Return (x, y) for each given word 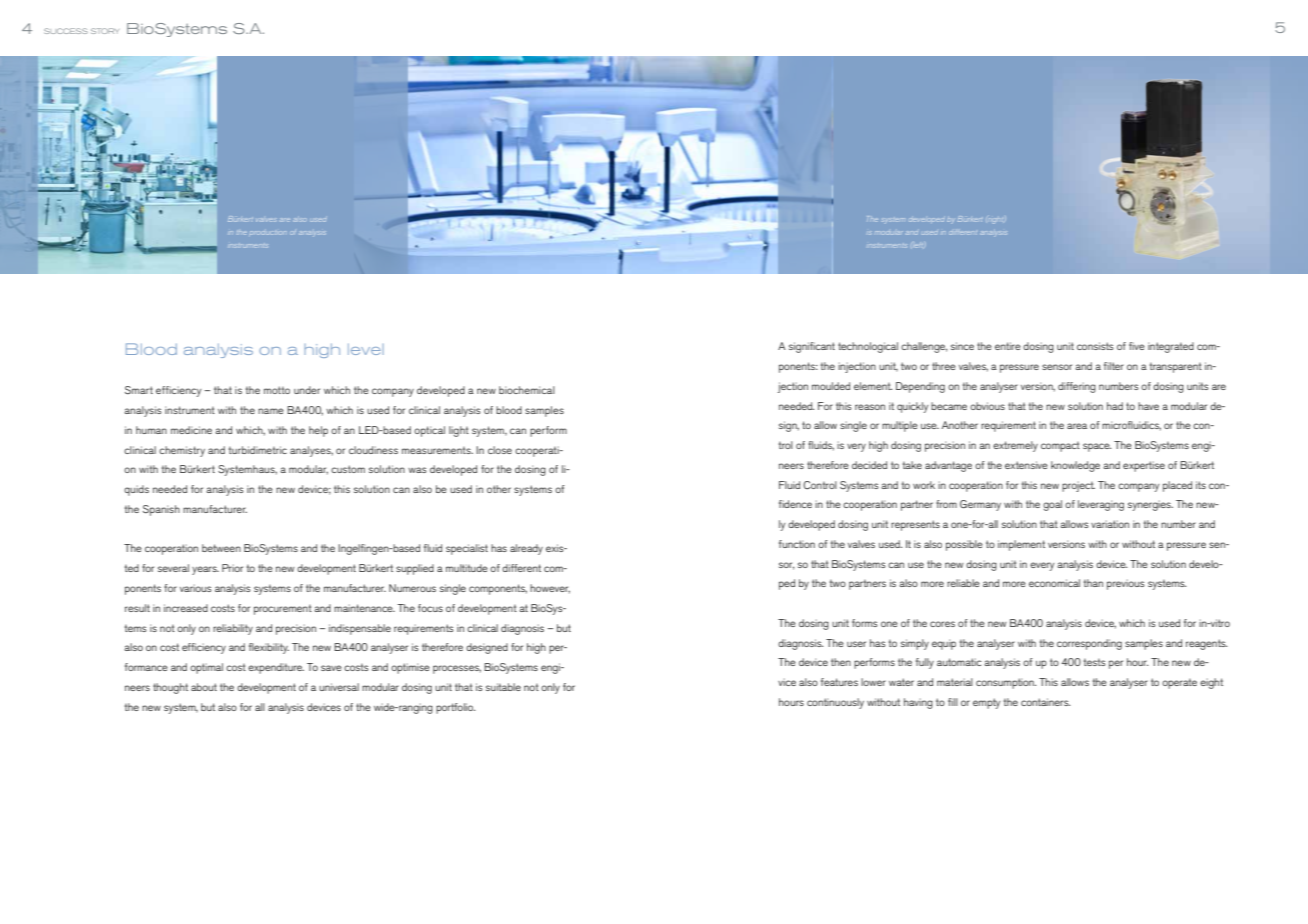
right (997, 220)
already (526, 549)
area (1077, 426)
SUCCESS (66, 31)
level (366, 349)
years (205, 570)
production (268, 233)
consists (1095, 346)
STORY (105, 31)
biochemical (527, 390)
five (1137, 346)
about (204, 687)
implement (1021, 545)
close (500, 450)
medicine (191, 430)
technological (868, 347)
